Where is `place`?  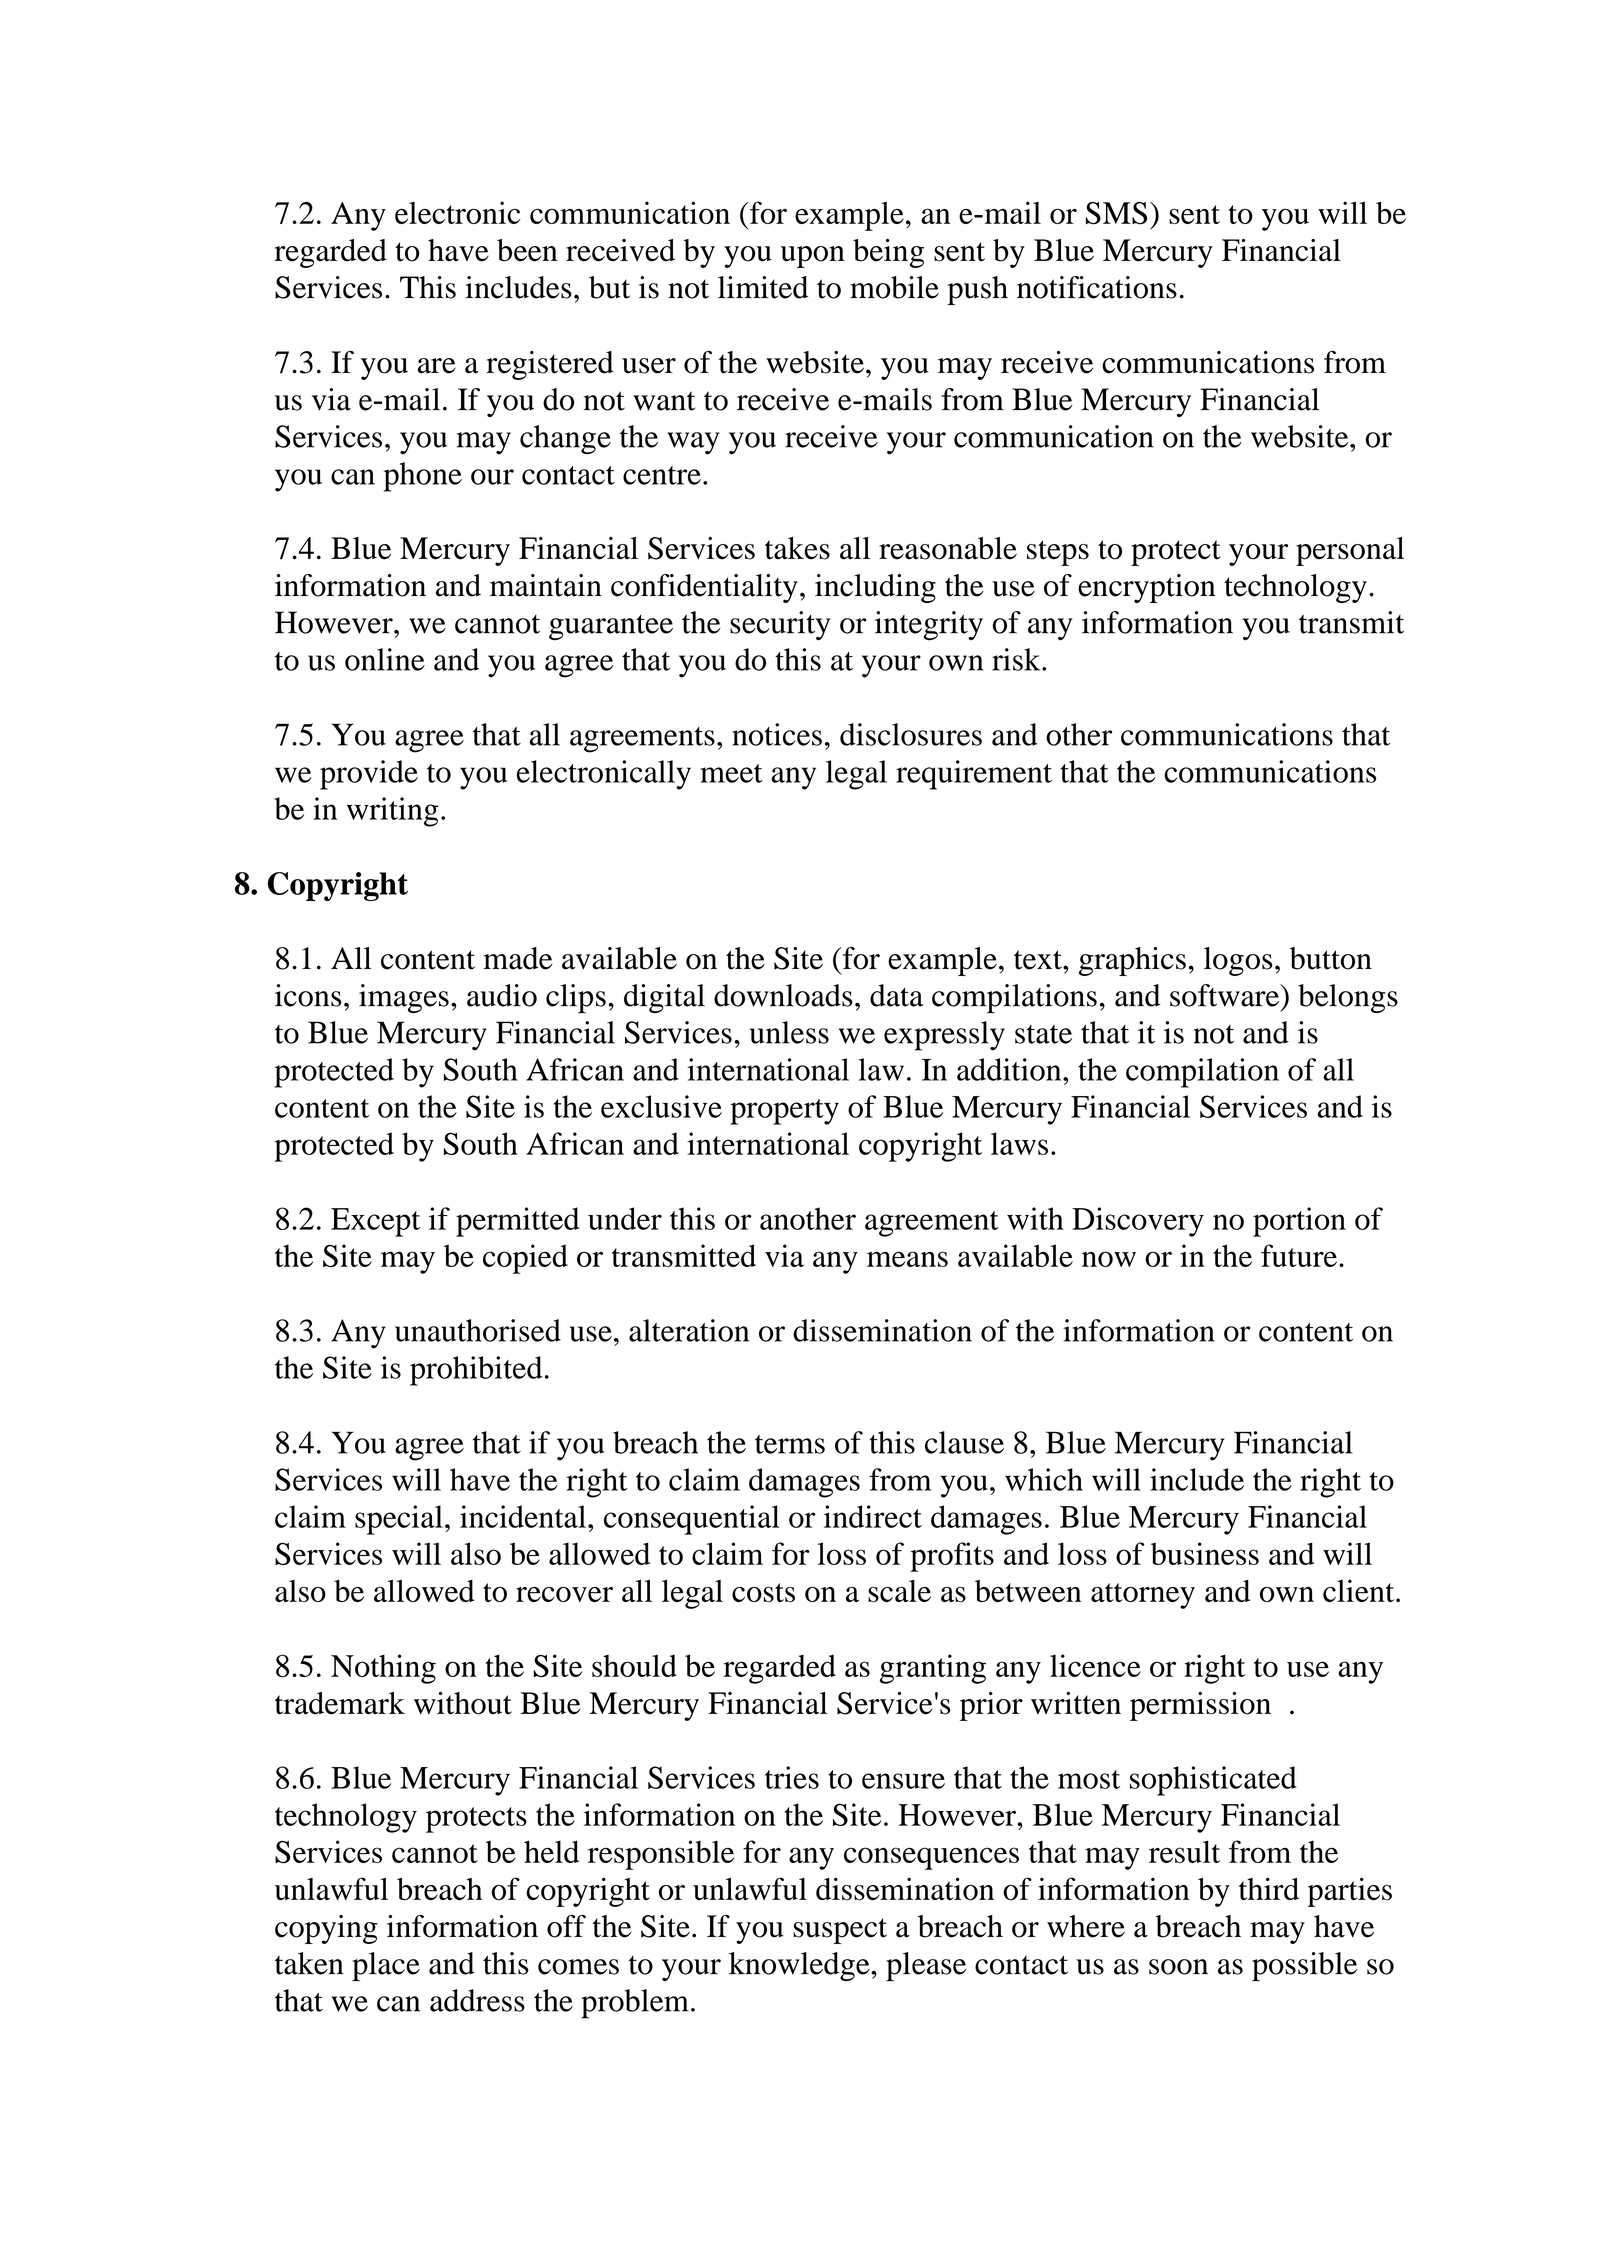 place is located at coordinates (386, 1967).
